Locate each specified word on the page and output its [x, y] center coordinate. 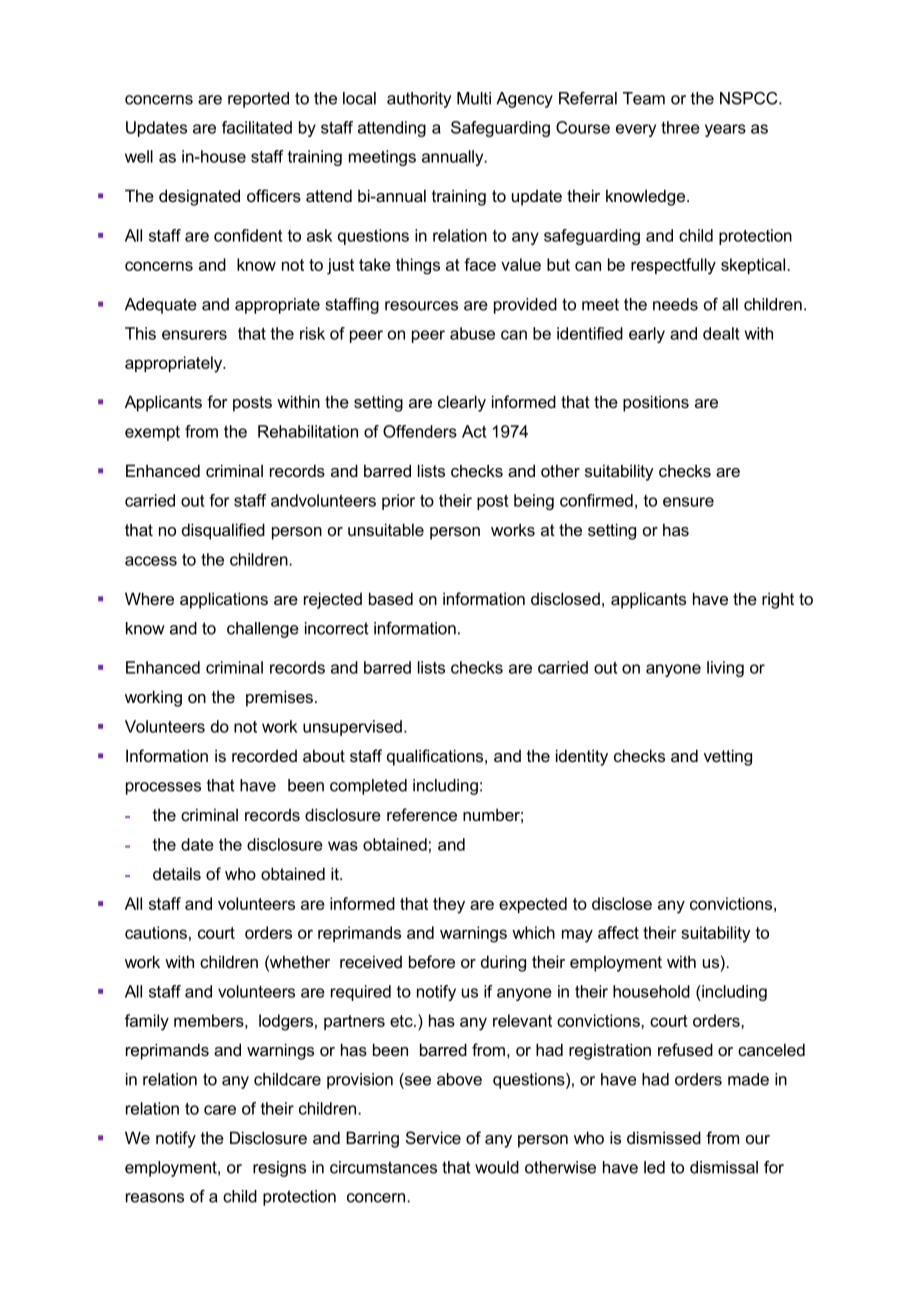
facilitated [257, 127]
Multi [474, 98]
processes [163, 788]
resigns [279, 1169]
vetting [728, 757]
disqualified [223, 531]
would [497, 1167]
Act [474, 431]
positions [656, 403]
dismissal [724, 1167]
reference [422, 814]
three [680, 127]
